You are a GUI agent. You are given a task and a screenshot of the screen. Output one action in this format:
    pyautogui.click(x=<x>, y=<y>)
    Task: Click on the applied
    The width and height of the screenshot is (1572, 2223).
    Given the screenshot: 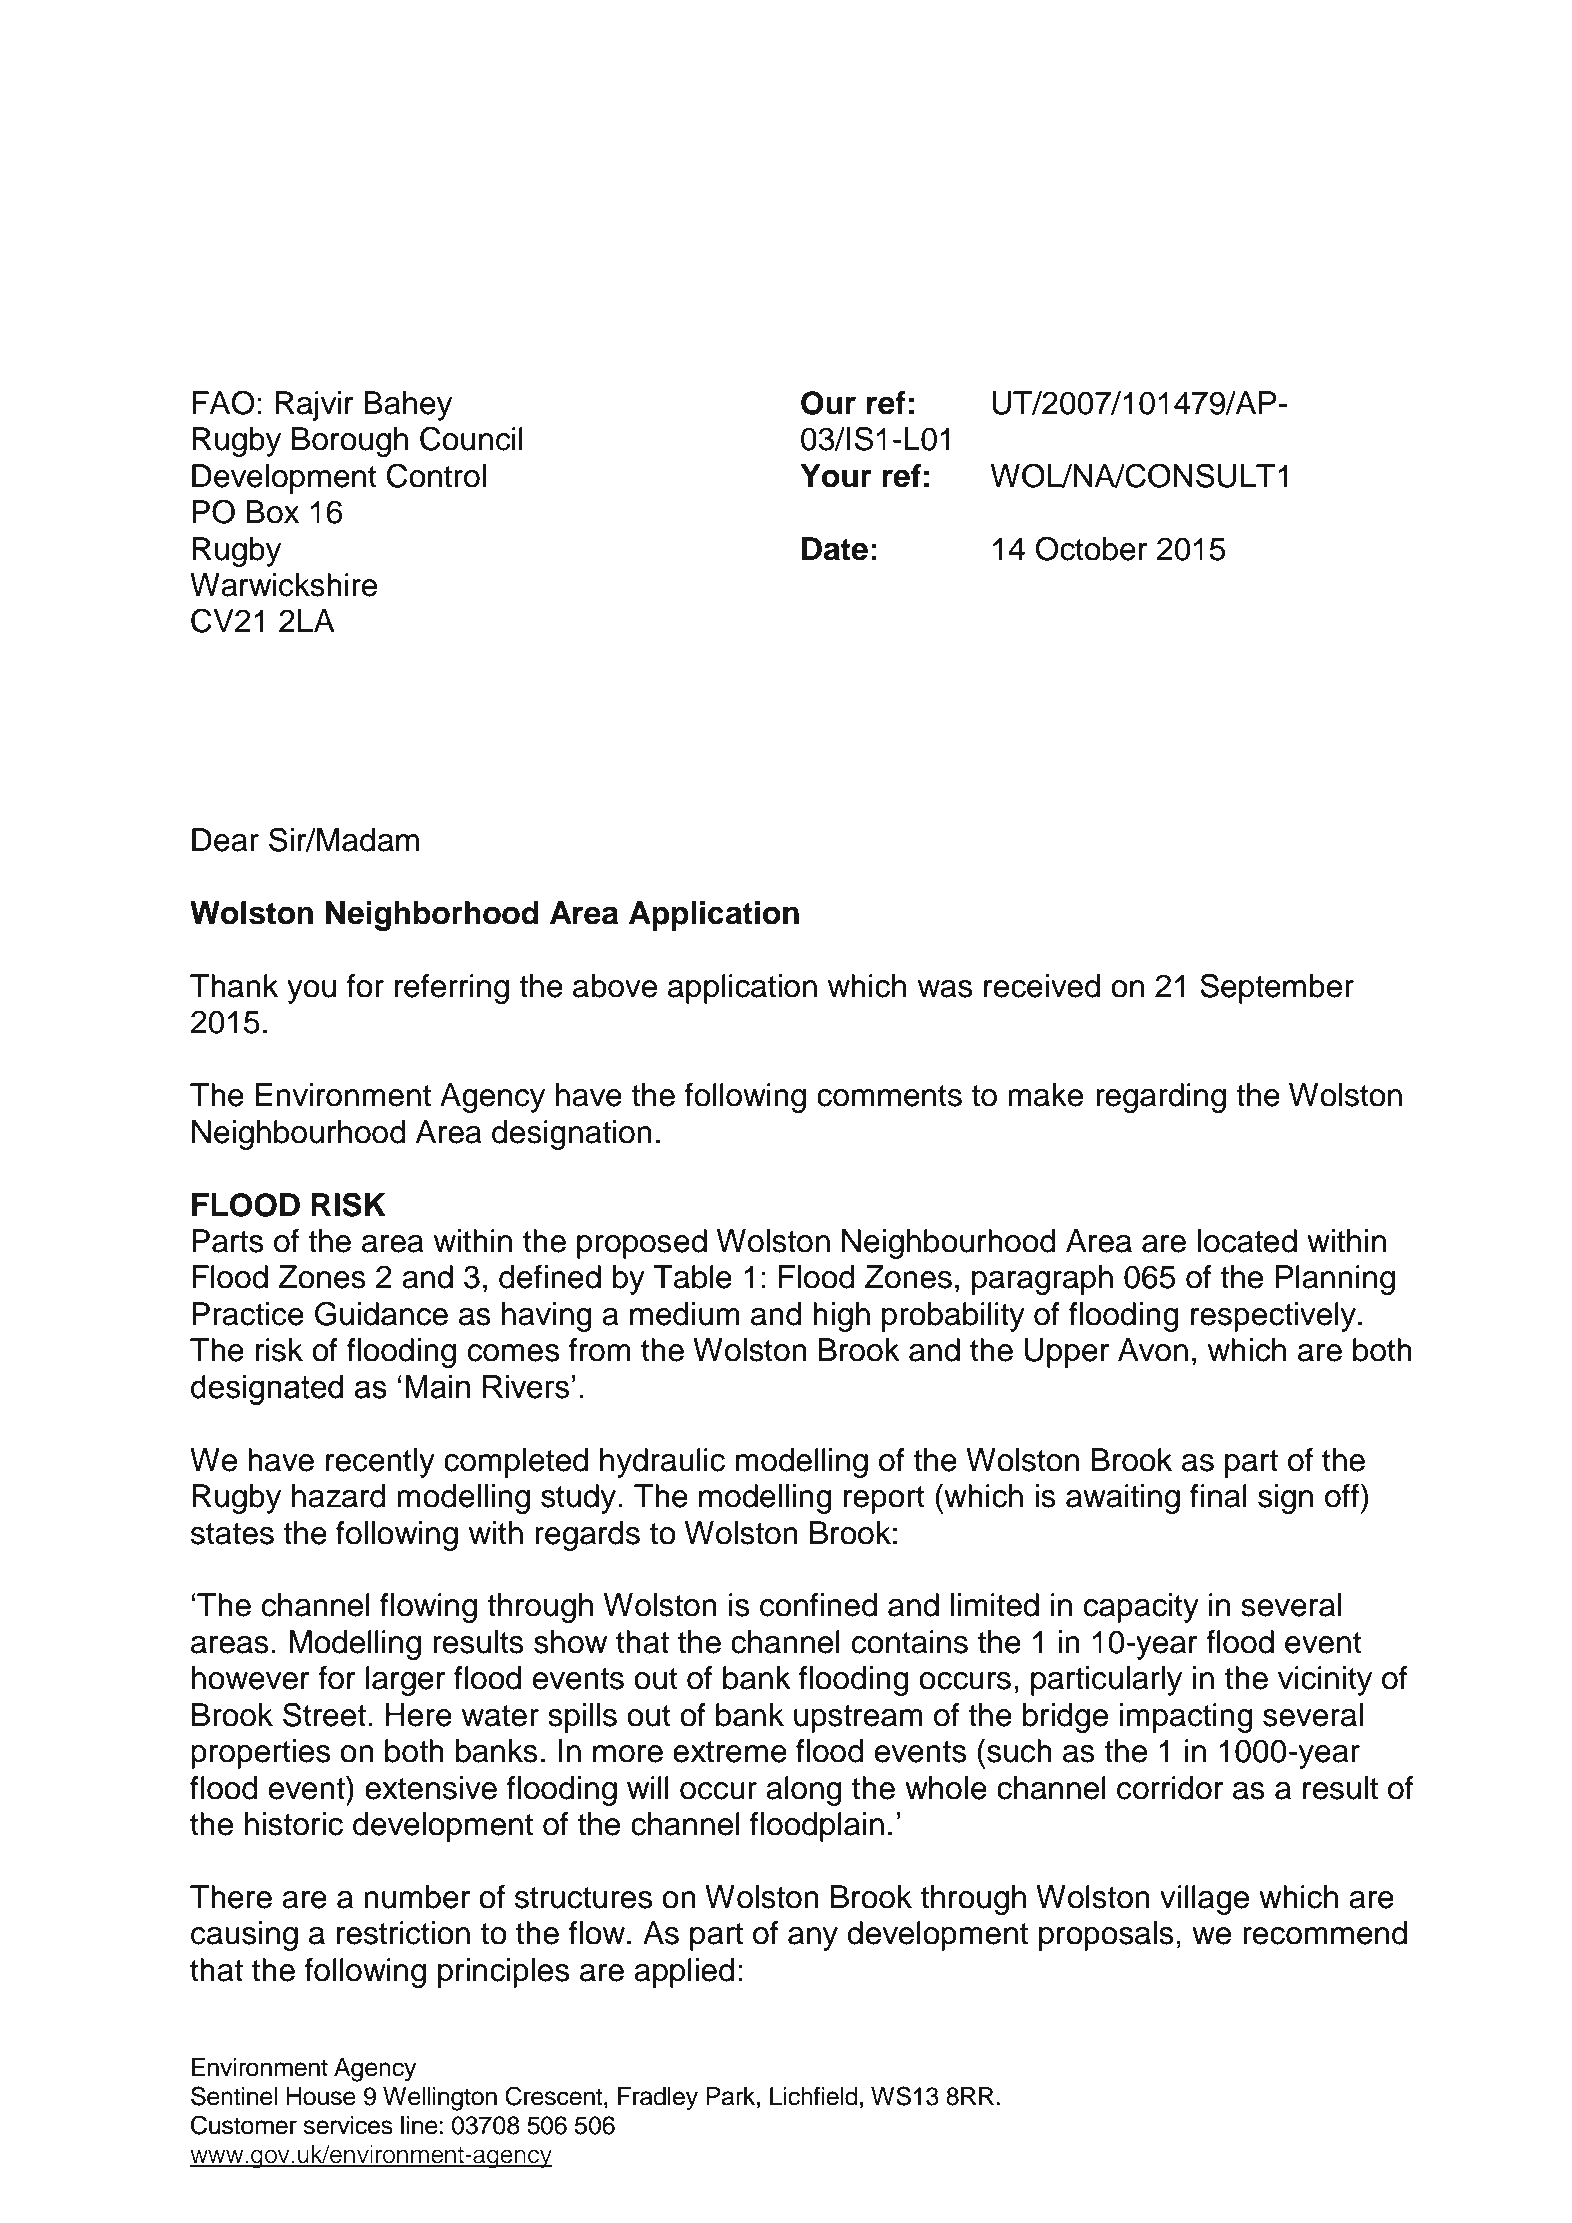 What is the action you would take?
    pyautogui.click(x=684, y=1973)
